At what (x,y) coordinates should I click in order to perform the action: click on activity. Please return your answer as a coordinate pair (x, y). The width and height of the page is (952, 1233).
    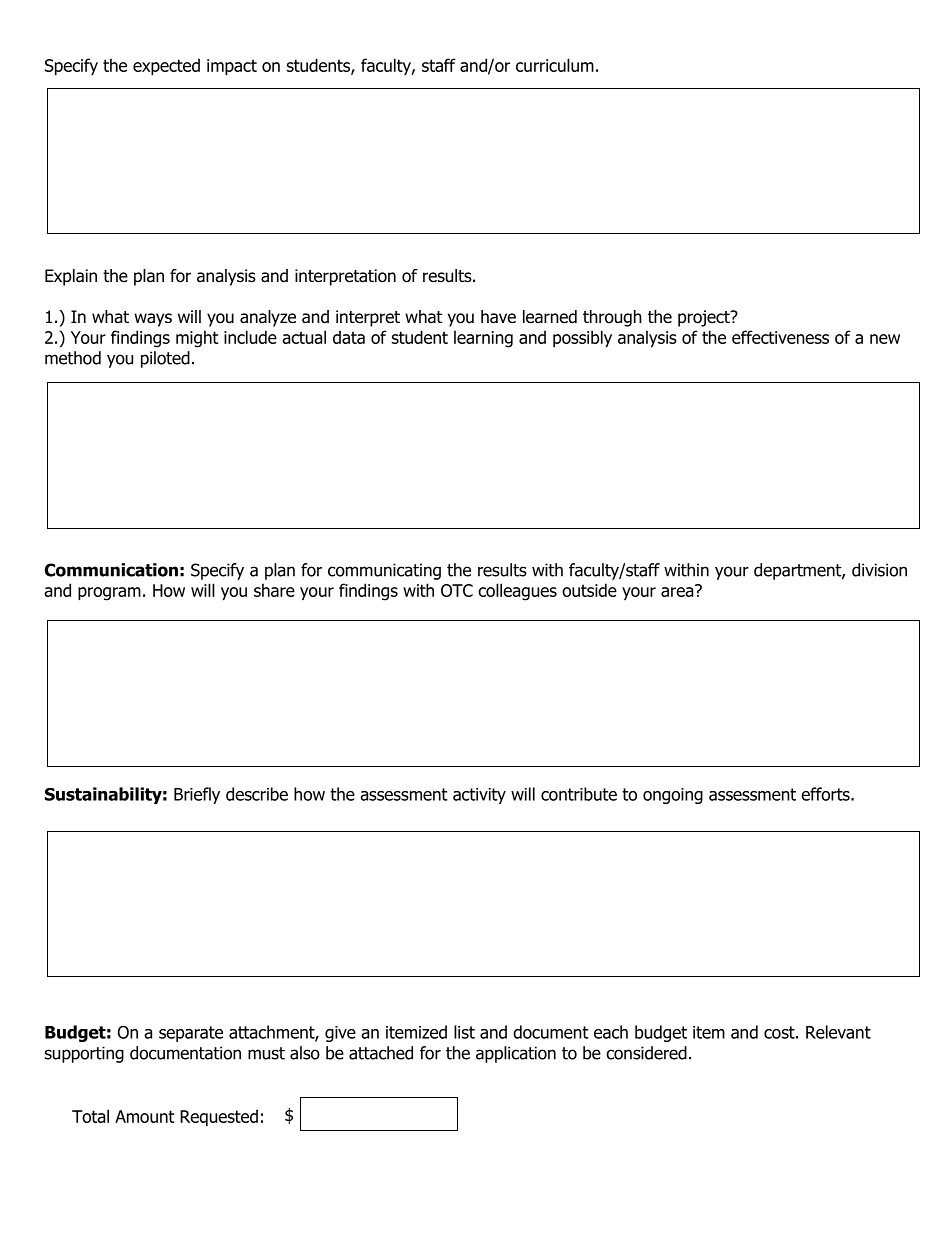
    Looking at the image, I should click on (479, 796).
